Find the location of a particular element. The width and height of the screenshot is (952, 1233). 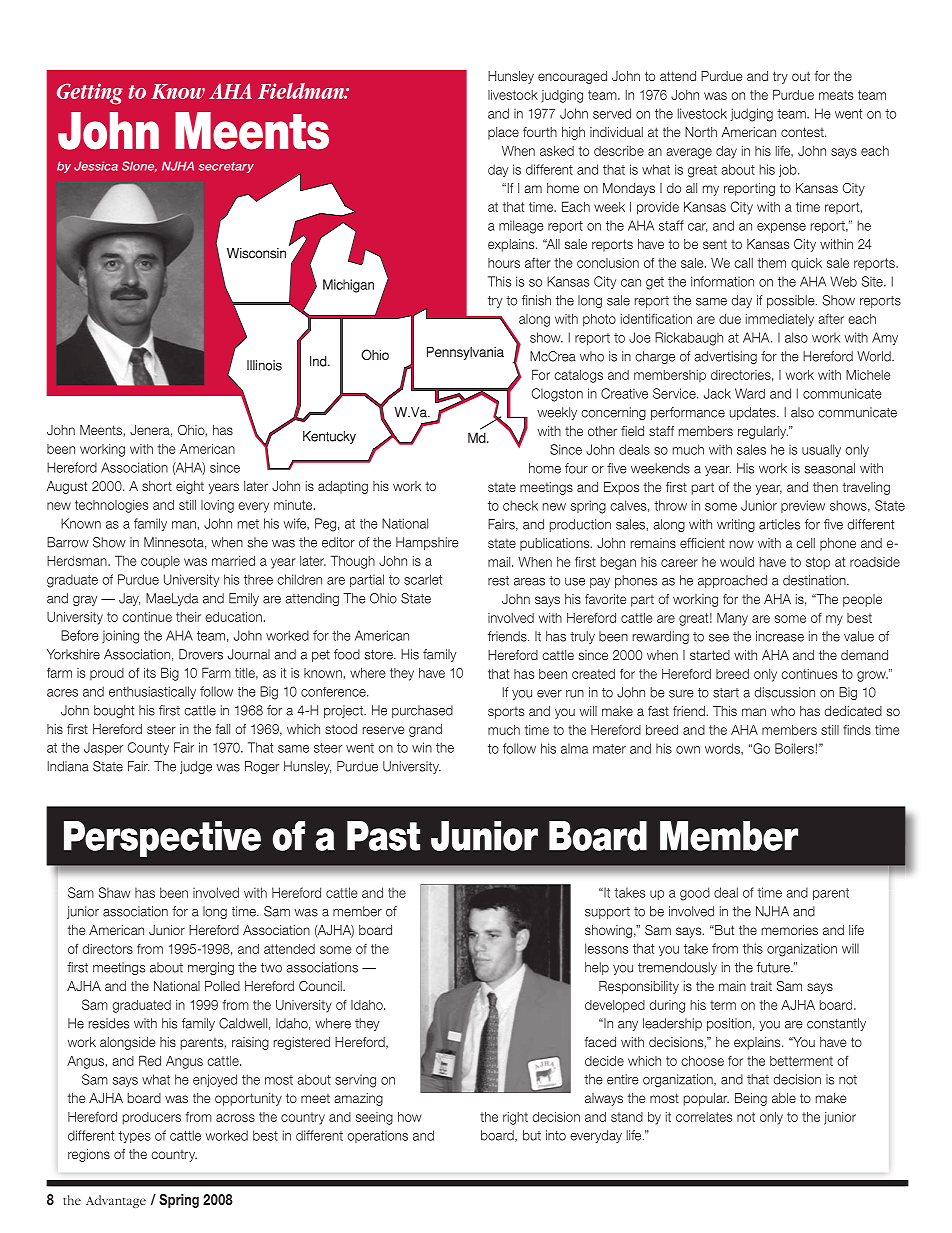

Past is located at coordinates (383, 836).
